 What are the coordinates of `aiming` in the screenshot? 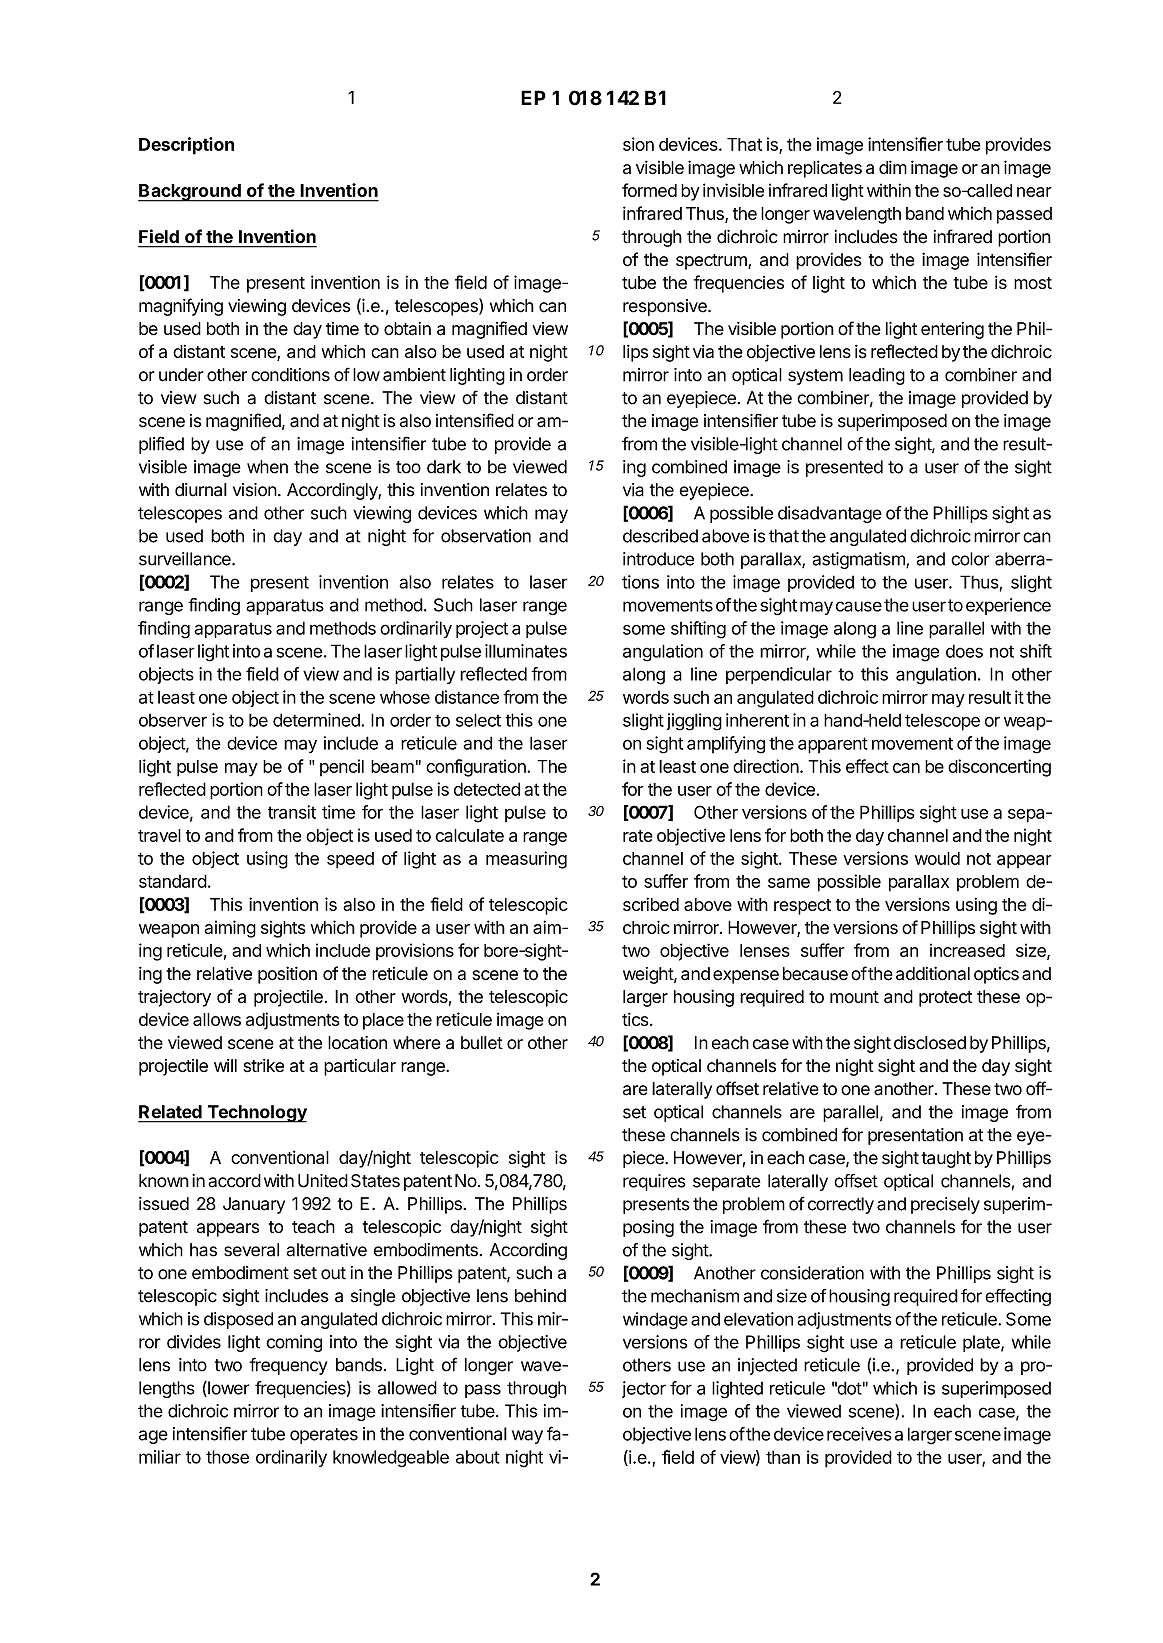 It's located at (230, 929).
